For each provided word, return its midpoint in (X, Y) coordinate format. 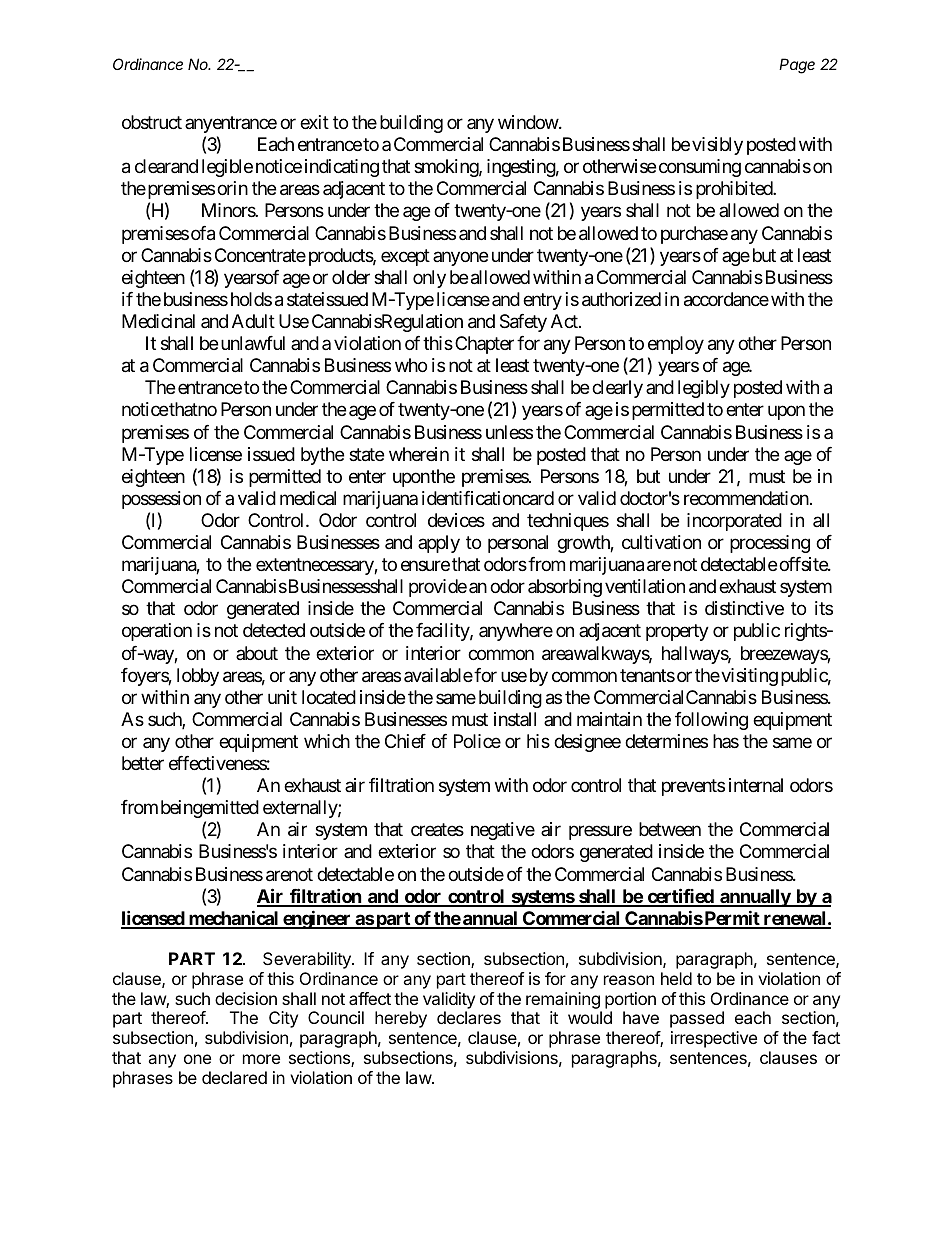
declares (469, 1017)
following (711, 721)
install (515, 719)
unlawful (253, 343)
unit (282, 697)
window (529, 122)
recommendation (746, 498)
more (261, 1059)
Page (797, 66)
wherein (419, 454)
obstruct (152, 122)
